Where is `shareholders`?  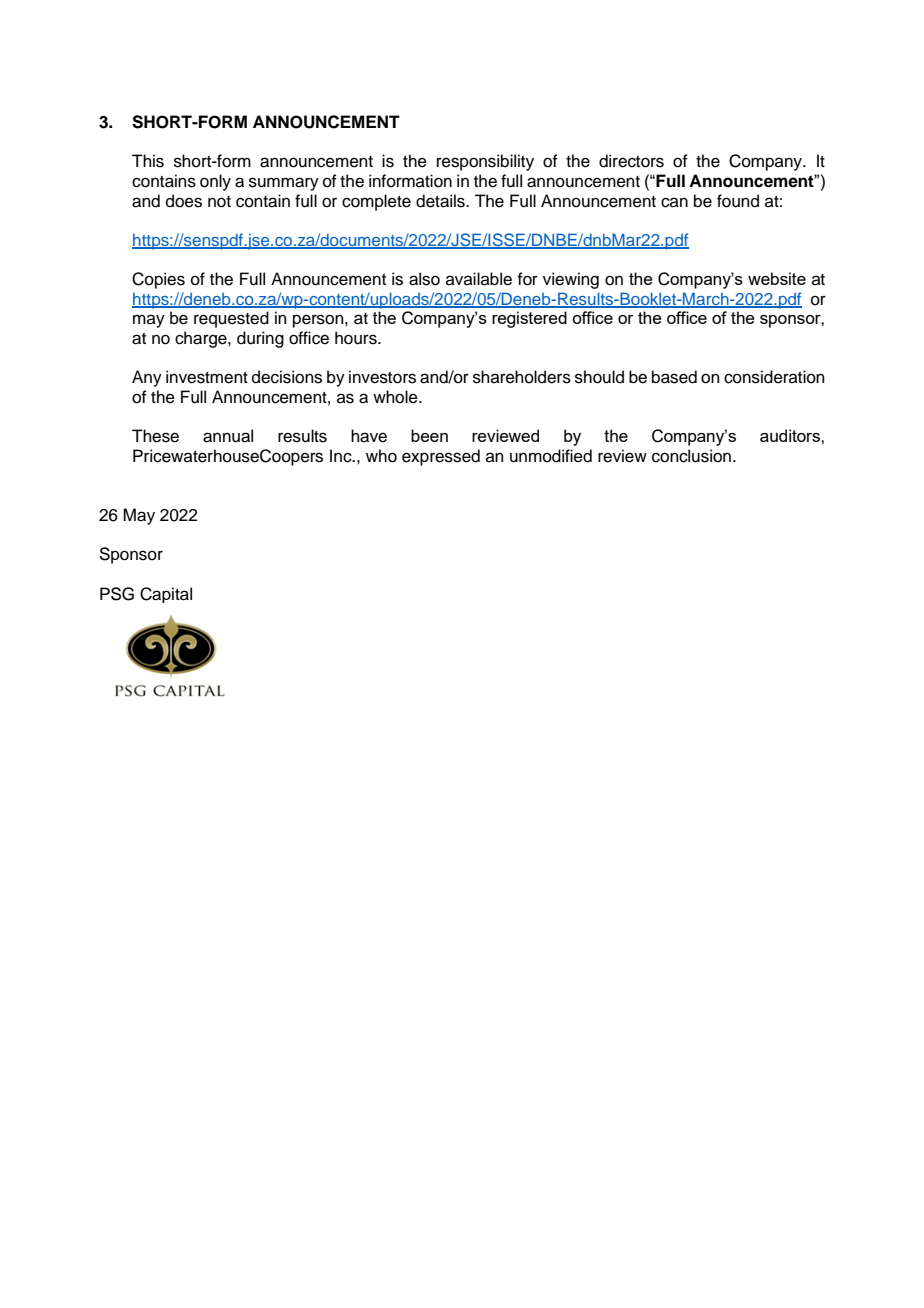
shareholders is located at coordinates (522, 377).
